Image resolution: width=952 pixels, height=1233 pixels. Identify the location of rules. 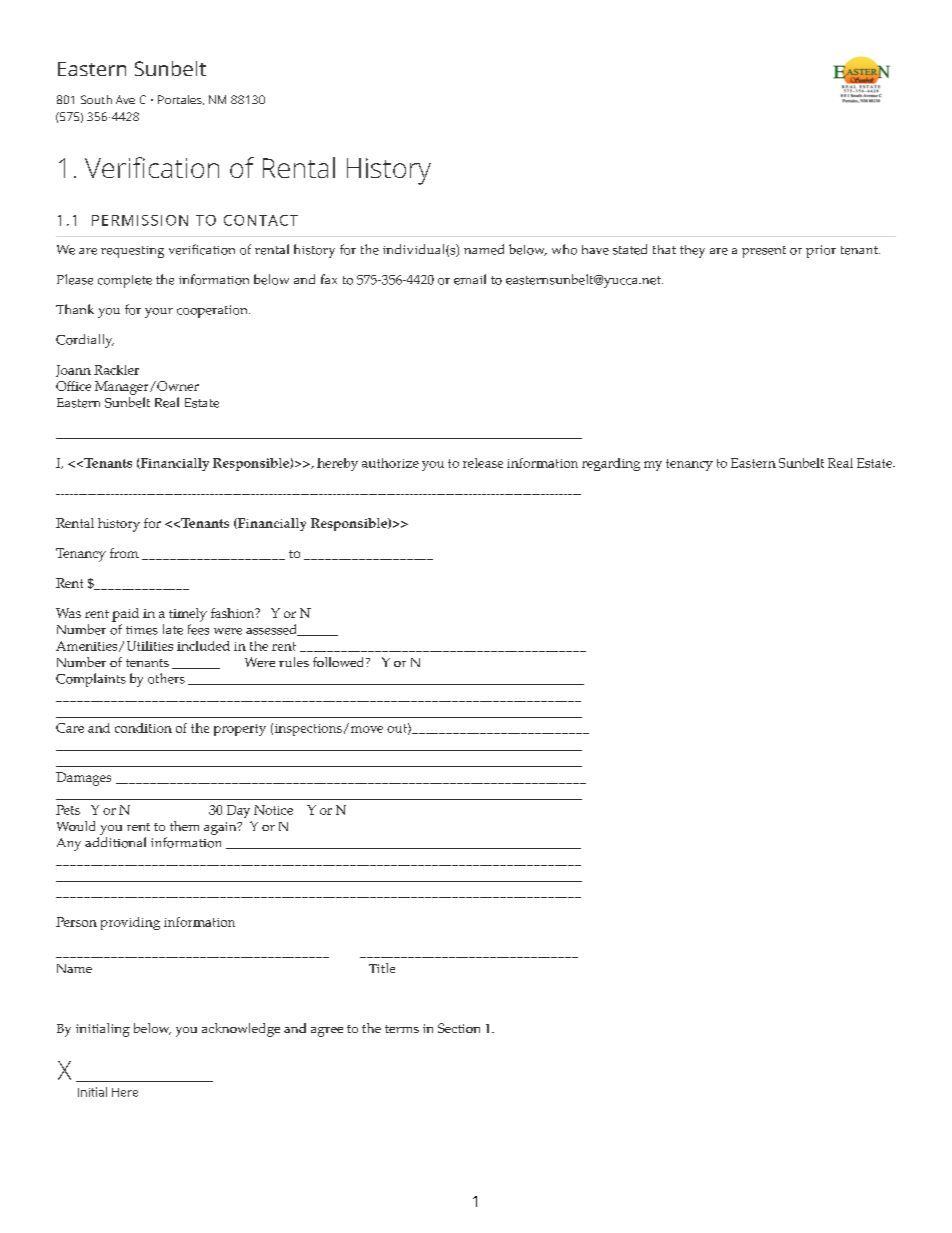
(294, 662).
